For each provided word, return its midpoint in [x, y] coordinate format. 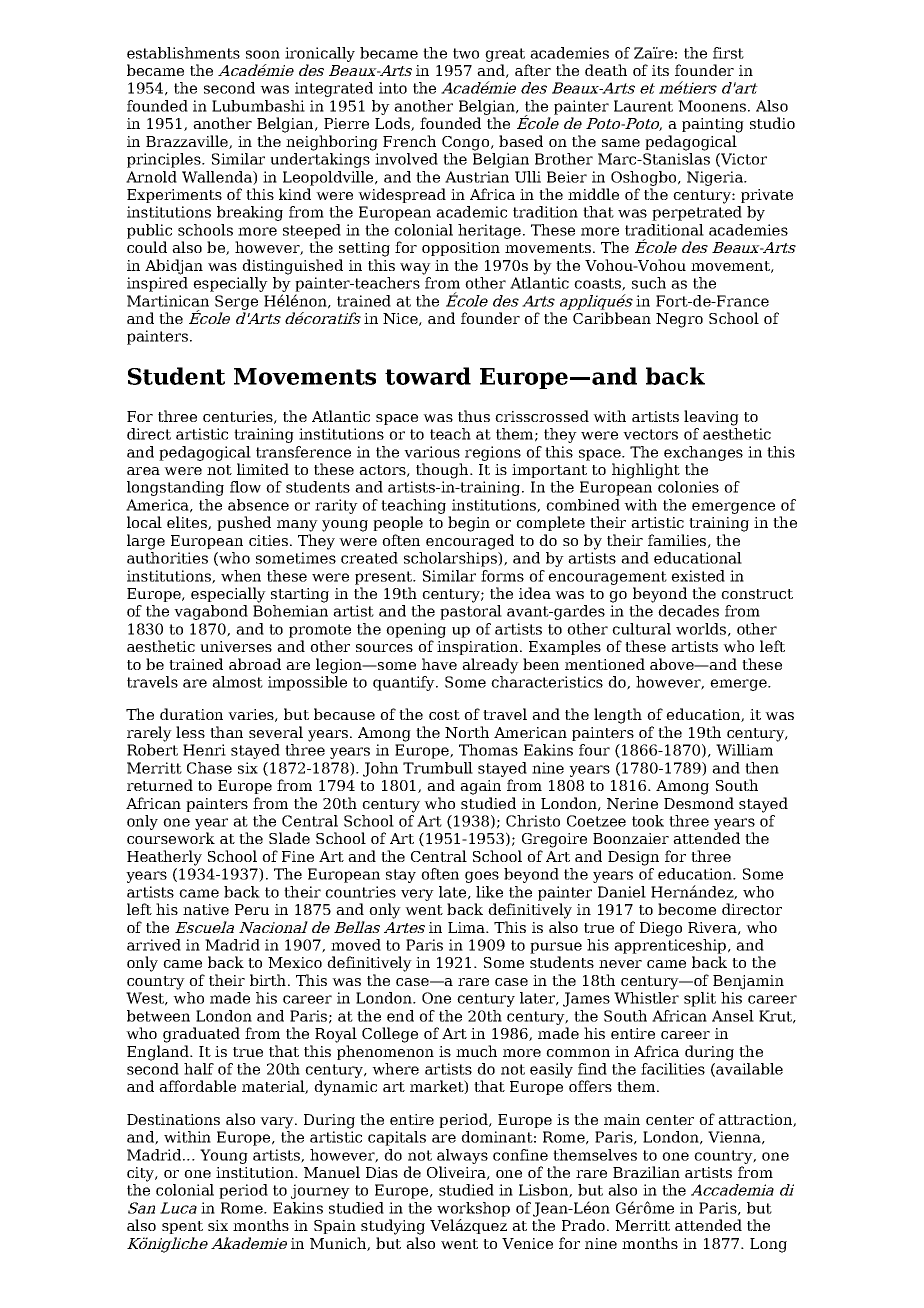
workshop [473, 1209]
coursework [171, 838]
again [480, 787]
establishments [183, 53]
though [443, 471]
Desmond [699, 803]
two [466, 53]
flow [245, 487]
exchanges [703, 453]
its [660, 70]
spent [182, 1227]
